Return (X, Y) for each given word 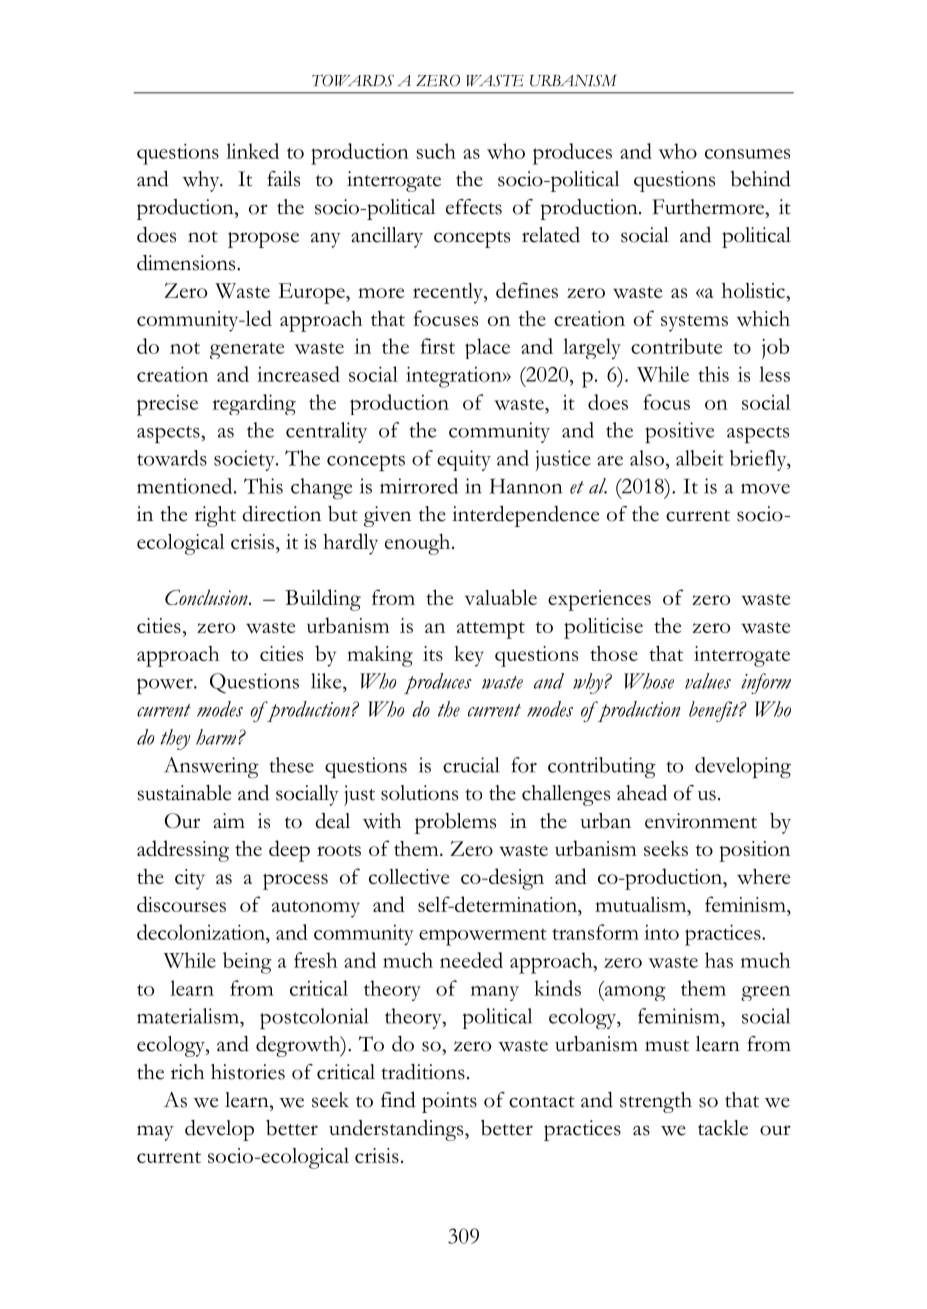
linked (252, 151)
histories (248, 1072)
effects (474, 207)
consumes (747, 154)
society (245, 460)
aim (229, 820)
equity (464, 460)
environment (701, 821)
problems (455, 823)
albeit (700, 458)
